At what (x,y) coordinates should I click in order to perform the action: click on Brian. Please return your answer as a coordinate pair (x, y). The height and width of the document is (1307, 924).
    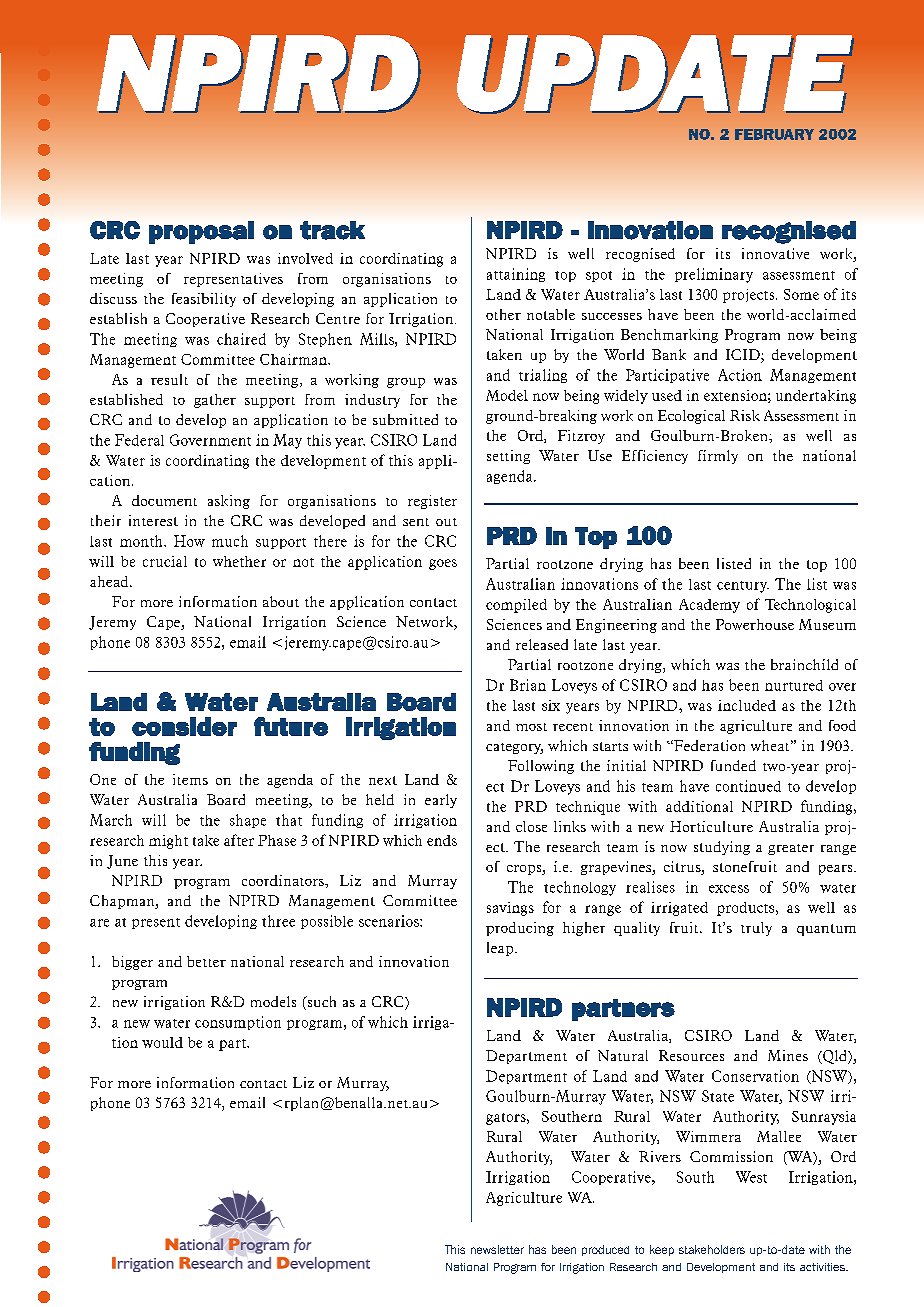
    Looking at the image, I should click on (528, 685).
